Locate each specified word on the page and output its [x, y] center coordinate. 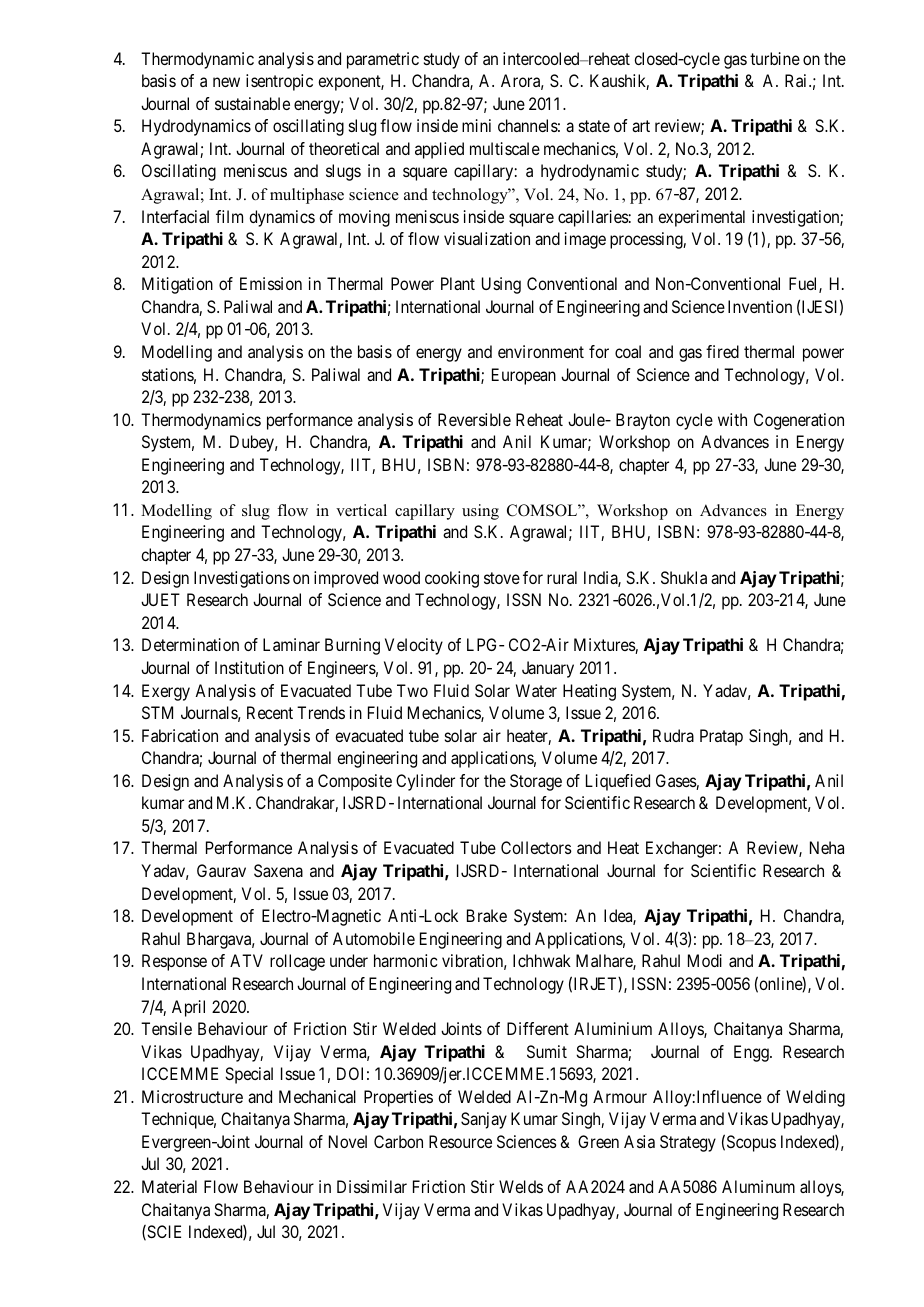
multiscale [505, 148]
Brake [487, 915]
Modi [705, 960]
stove [502, 578]
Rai [797, 80]
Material [169, 1186]
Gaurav [221, 870]
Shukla [684, 577]
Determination [190, 644]
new [226, 82]
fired [722, 351]
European [524, 376]
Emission [271, 283]
